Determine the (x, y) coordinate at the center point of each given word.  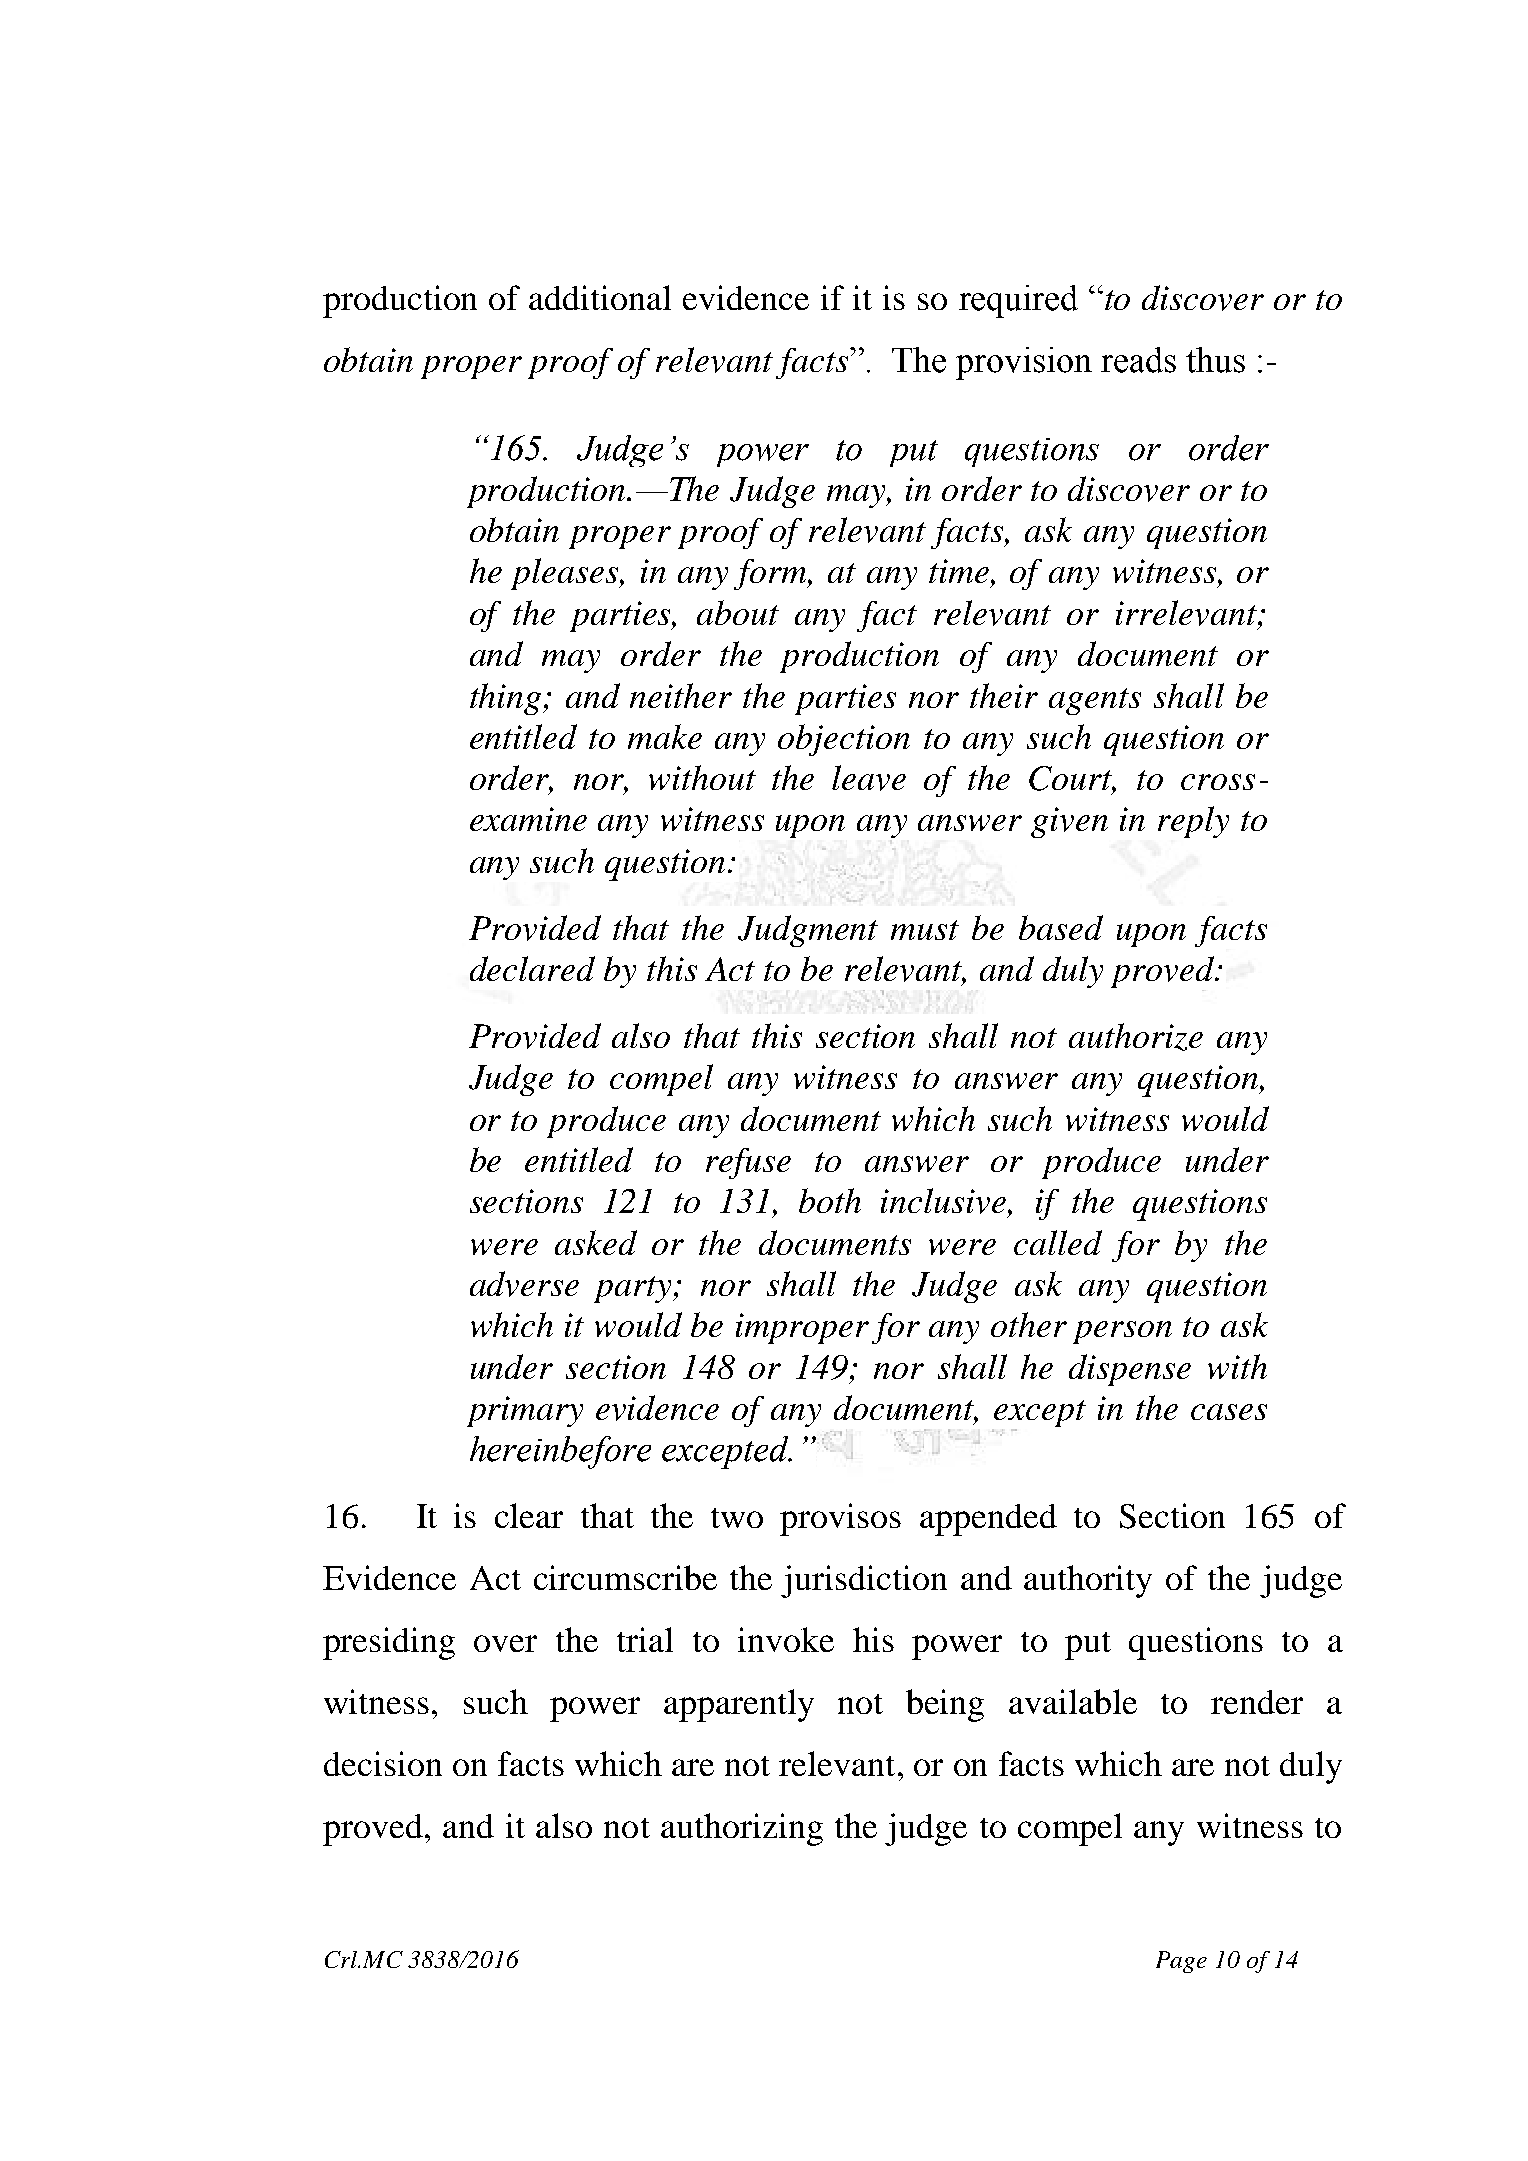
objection (844, 740)
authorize (1136, 1037)
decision (383, 1763)
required (1018, 301)
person (1122, 1332)
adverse (524, 1284)
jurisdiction (864, 1581)
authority (1088, 1581)
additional (600, 297)
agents (1095, 701)
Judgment (808, 931)
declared (532, 968)
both (830, 1200)
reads (1138, 360)
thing (507, 699)
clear (529, 1515)
